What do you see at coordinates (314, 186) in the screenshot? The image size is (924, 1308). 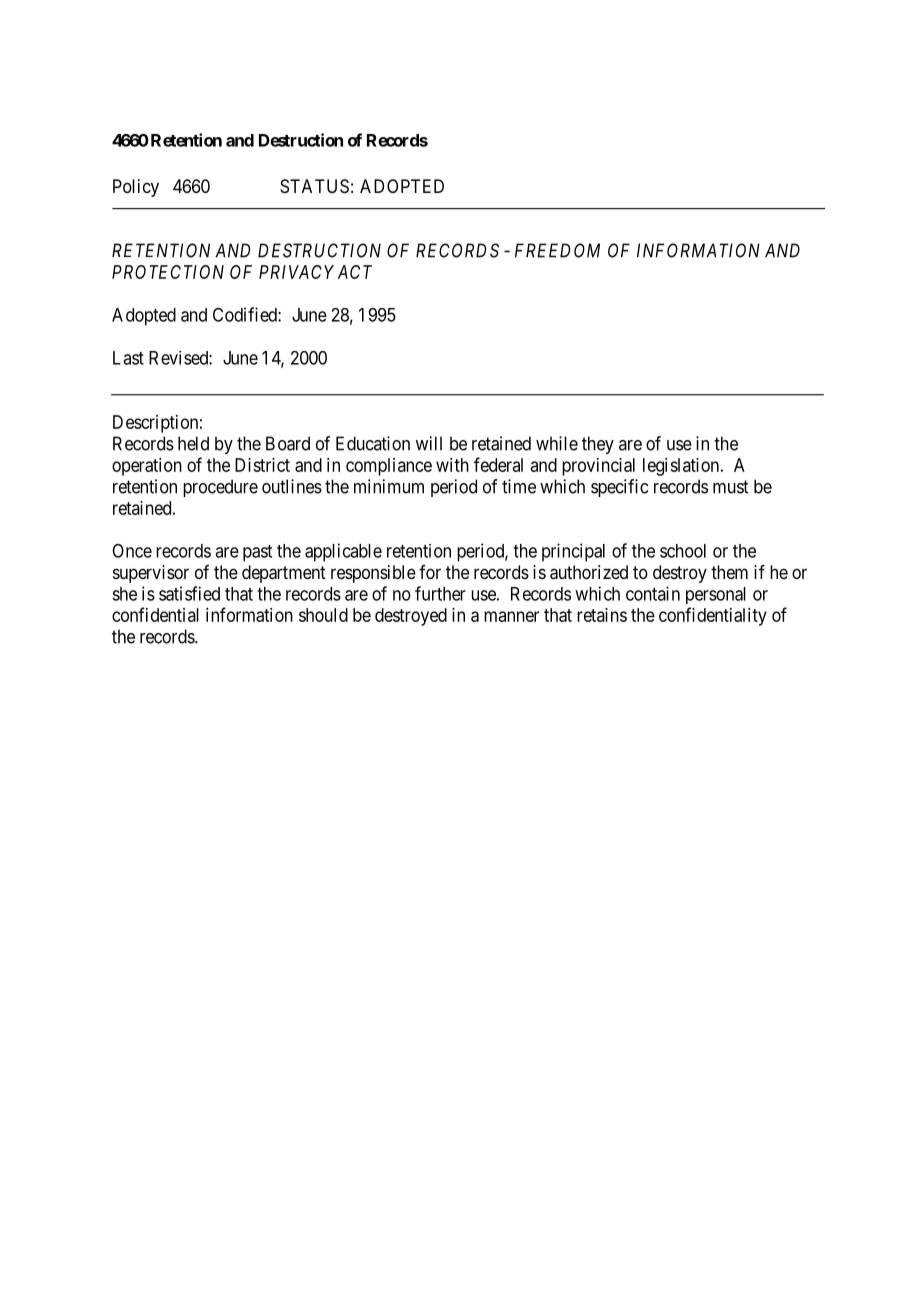 I see `STATUS` at bounding box center [314, 186].
